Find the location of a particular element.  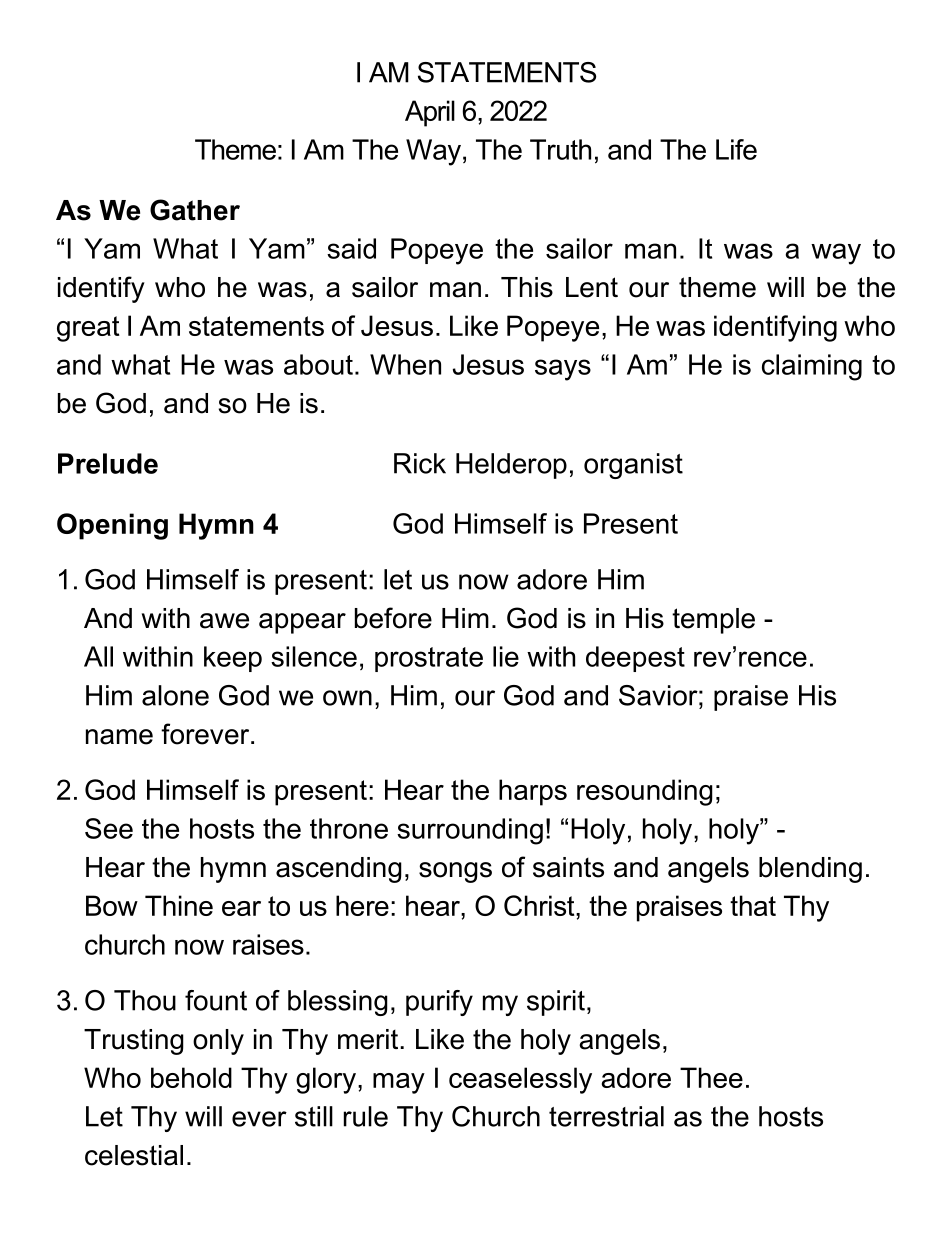

awe is located at coordinates (224, 621).
